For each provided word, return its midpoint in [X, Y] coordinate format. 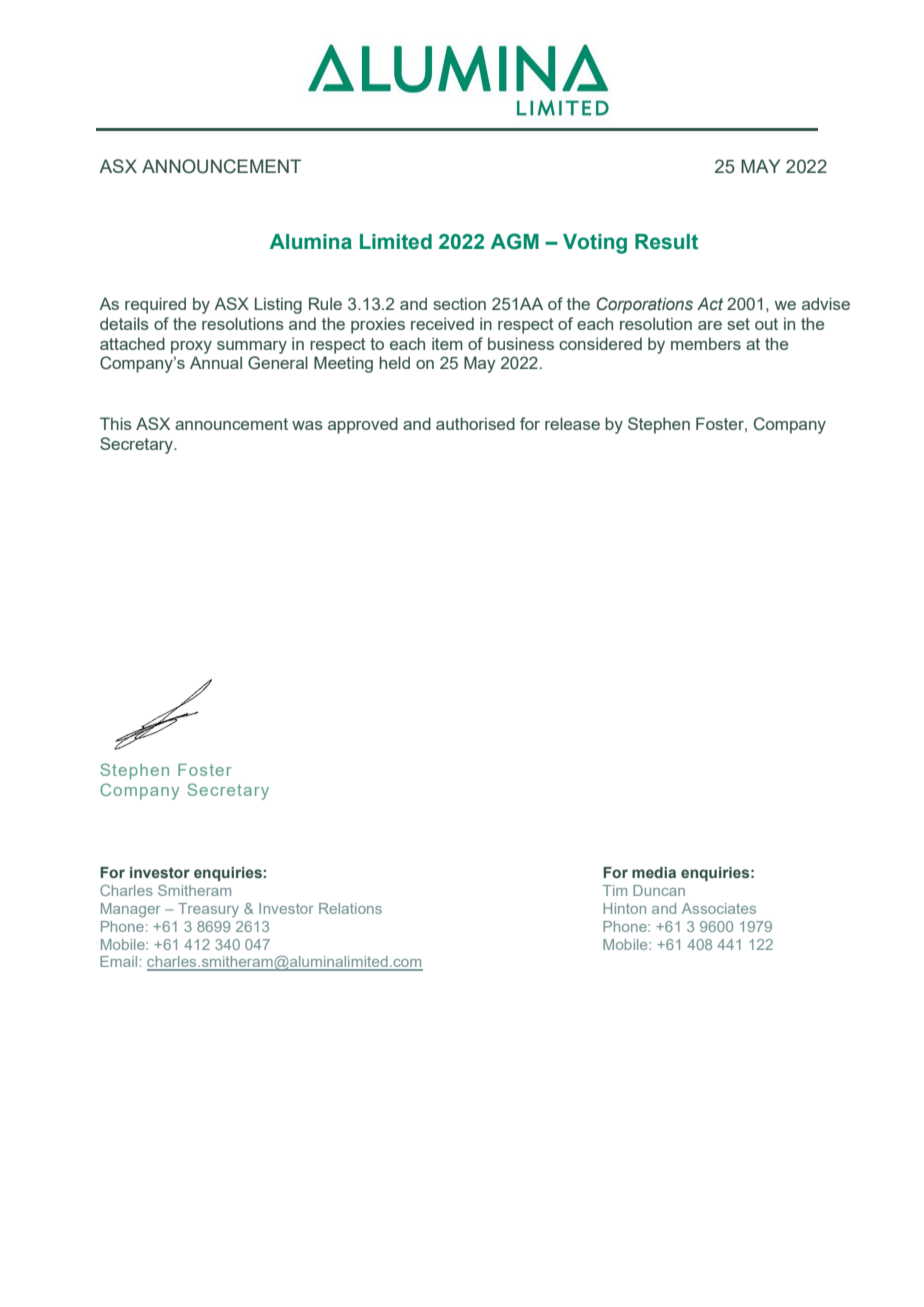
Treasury [208, 910]
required [155, 305]
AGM [515, 241]
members [706, 343]
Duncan [659, 890]
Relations [350, 908]
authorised [475, 423]
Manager [131, 910]
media [654, 872]
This [116, 423]
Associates [719, 908]
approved [363, 425]
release [572, 423]
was [307, 425]
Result [666, 242]
